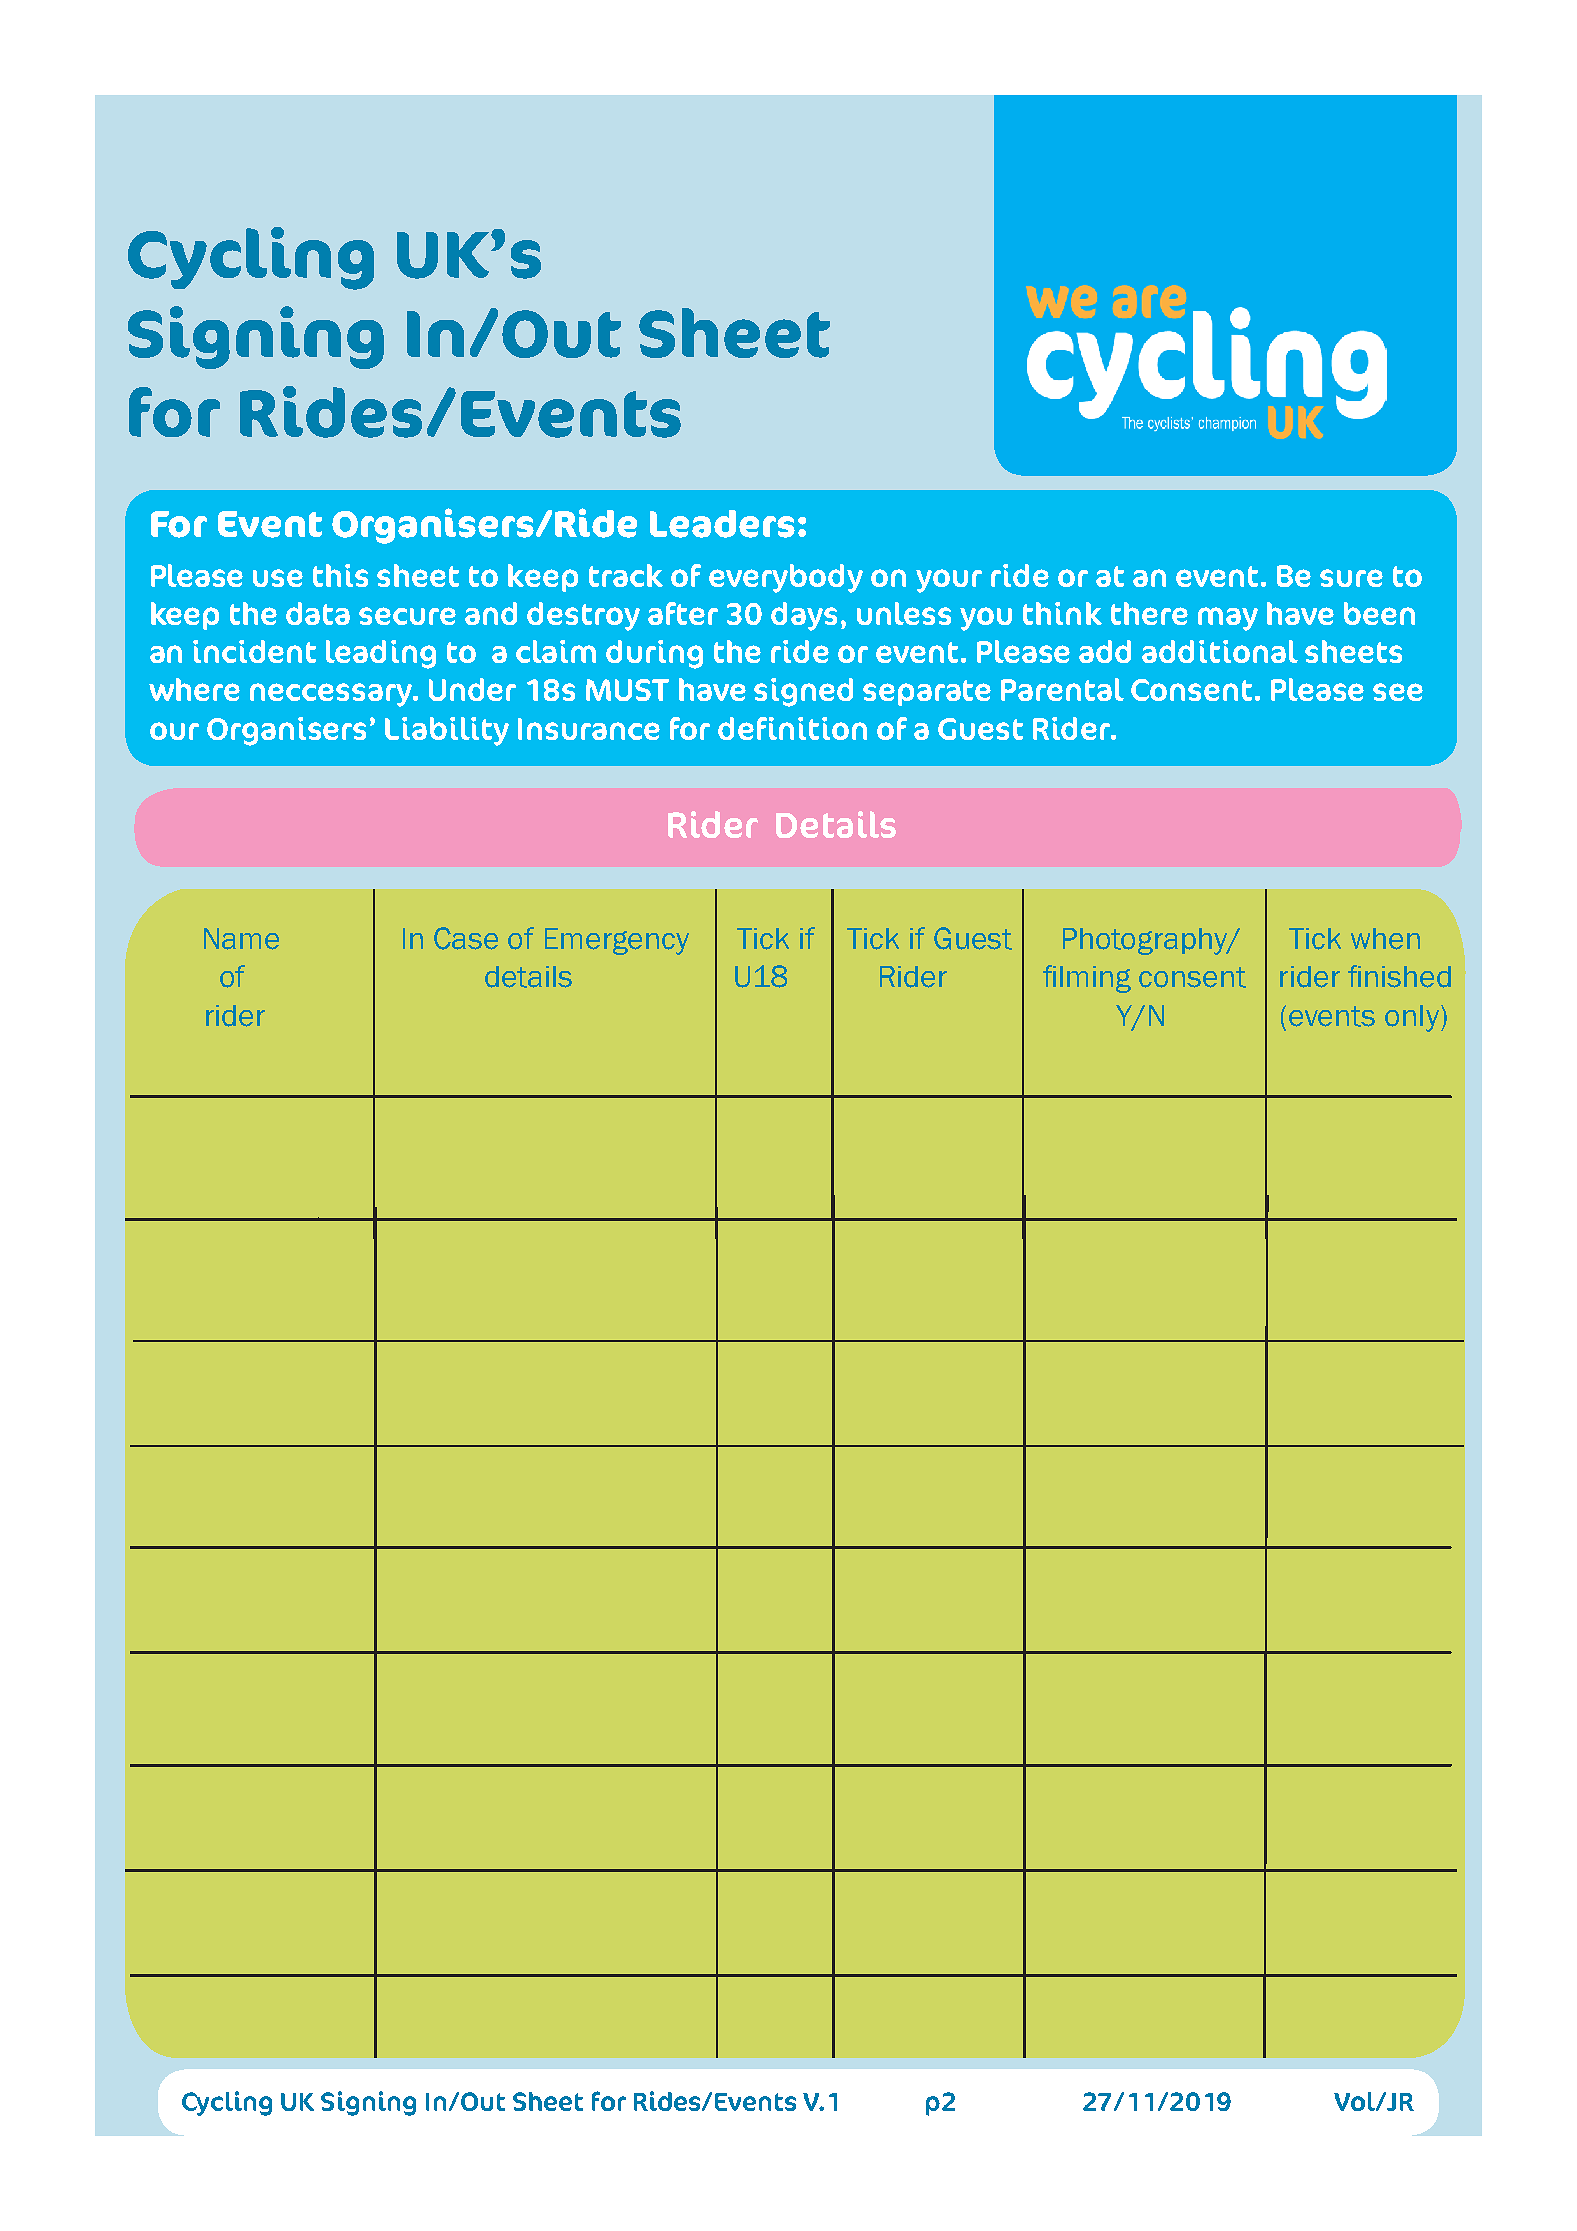  Describe the element at coordinates (1351, 578) in the document. I see `sure` at that location.
